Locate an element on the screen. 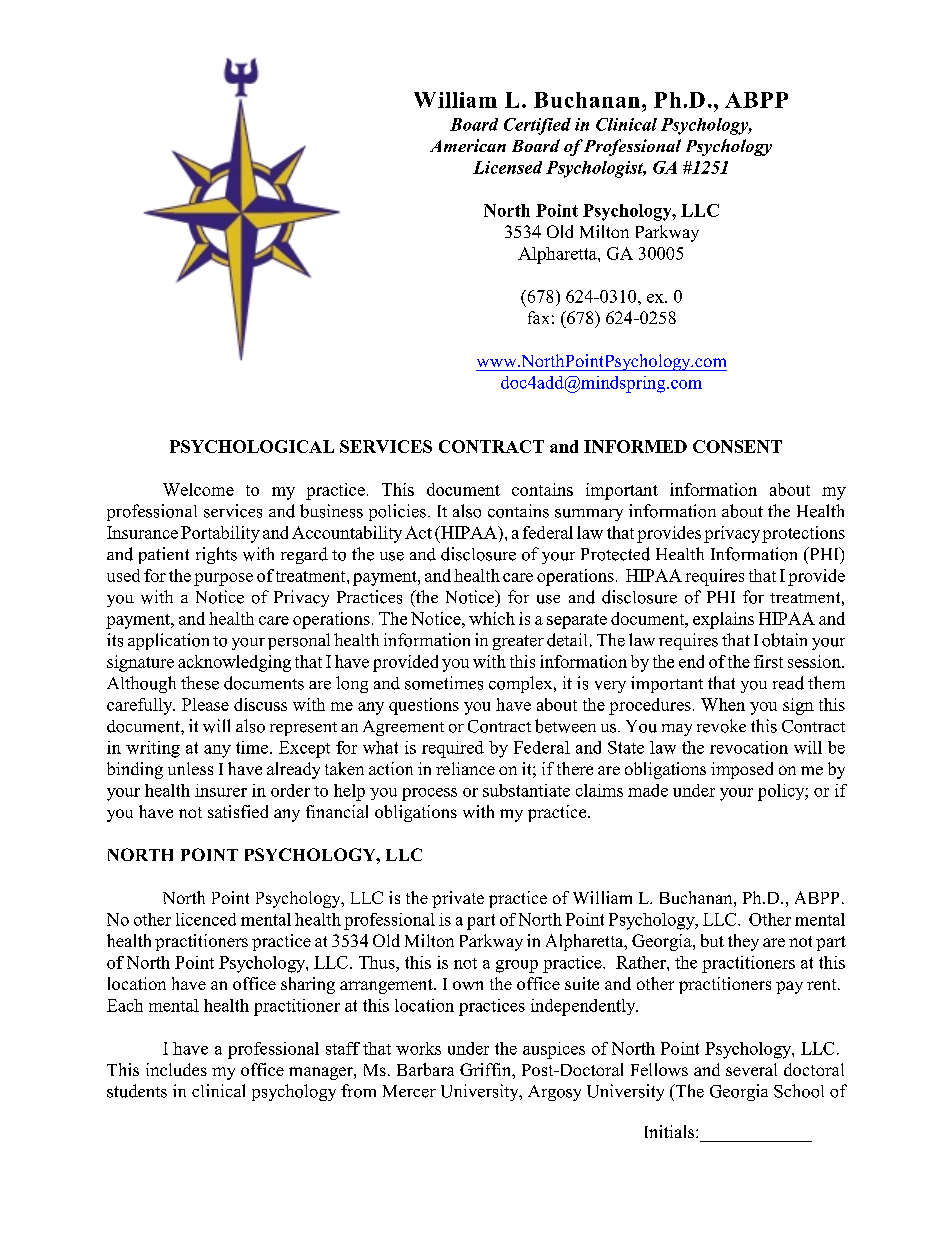  several is located at coordinates (751, 1069).
